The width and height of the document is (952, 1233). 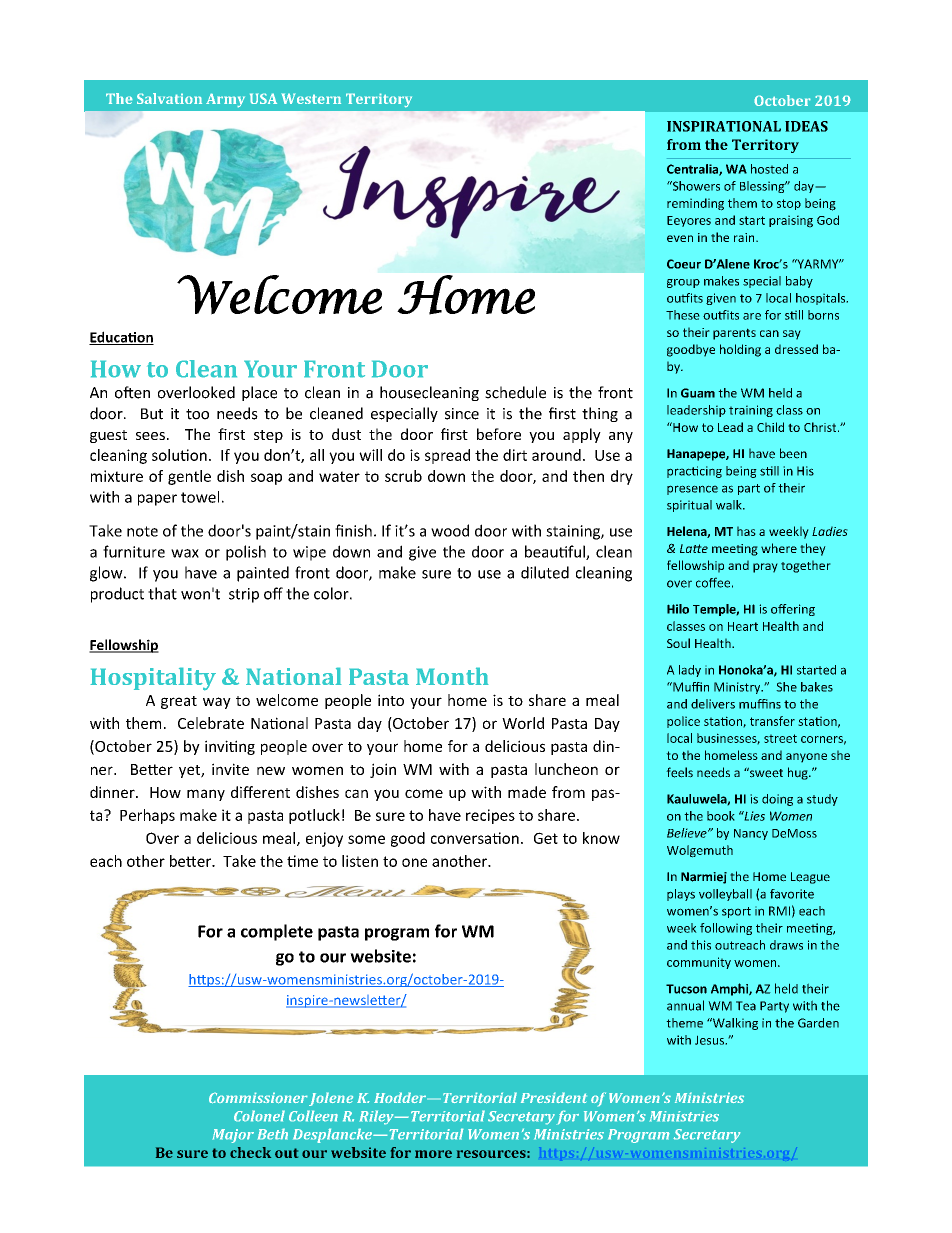 What do you see at coordinates (711, 1040) in the document?
I see `Jesus` at bounding box center [711, 1040].
